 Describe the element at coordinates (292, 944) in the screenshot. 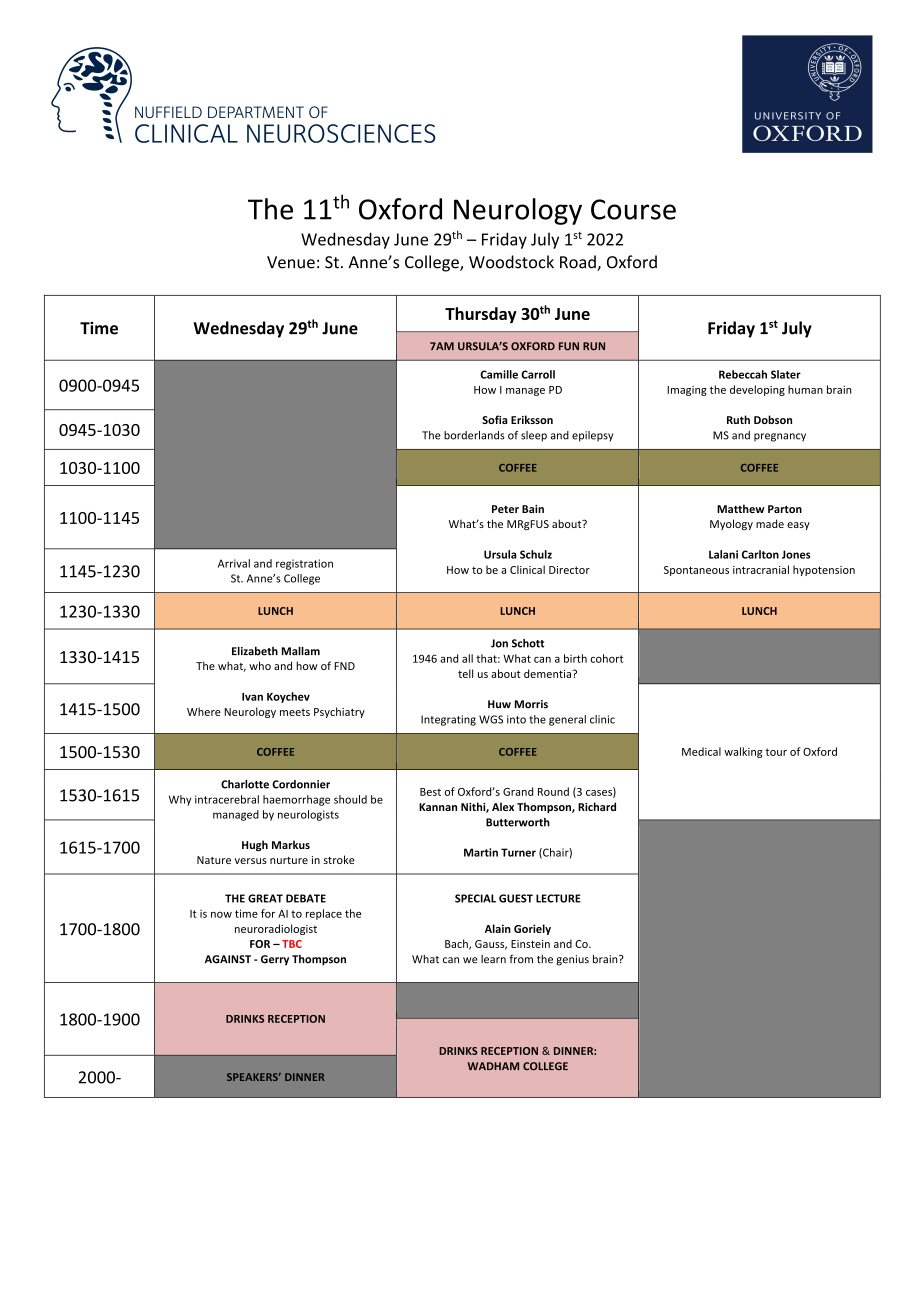

I see `TBC` at that location.
